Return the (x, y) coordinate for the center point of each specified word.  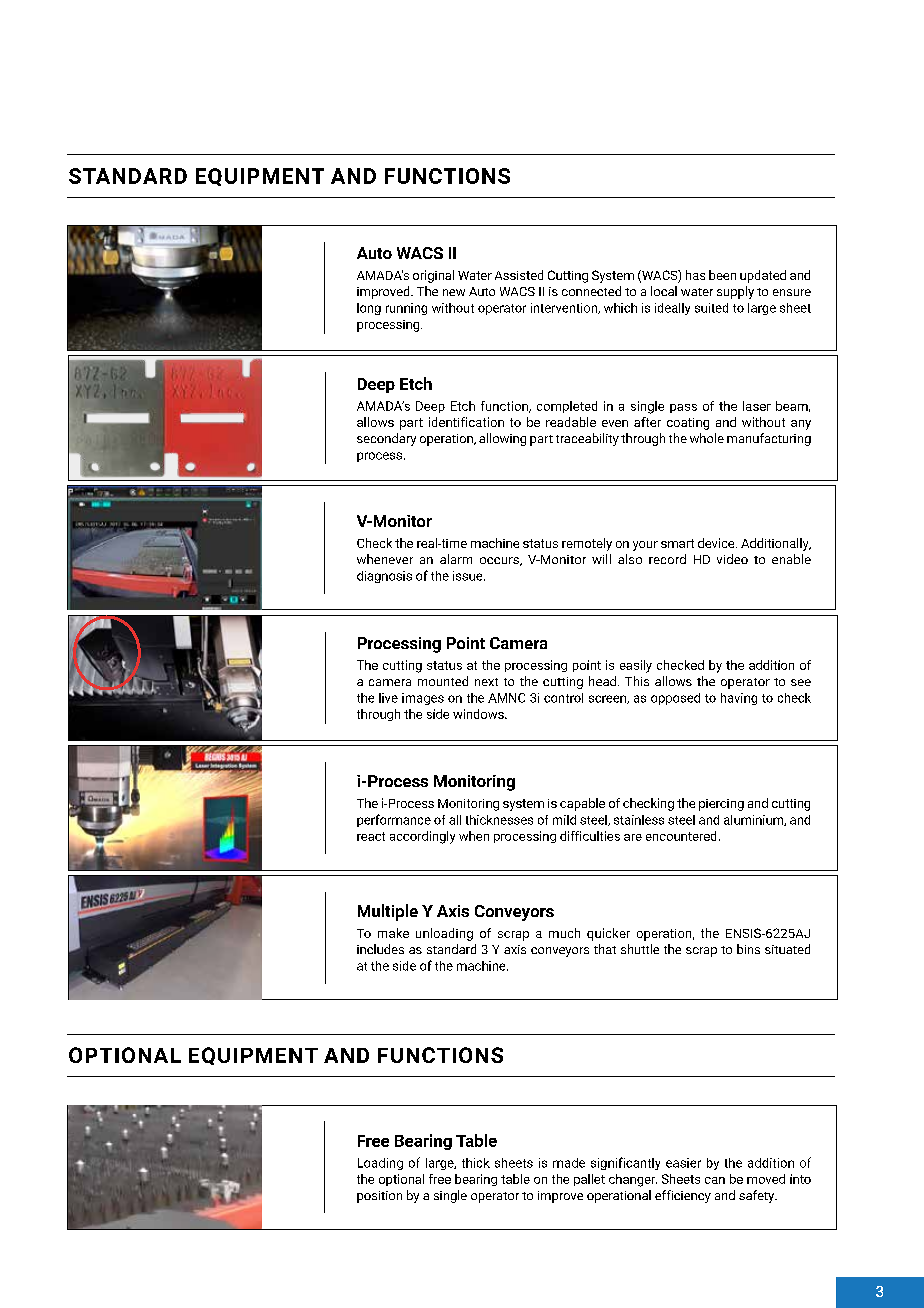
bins (748, 949)
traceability (587, 439)
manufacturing (769, 439)
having (739, 699)
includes (380, 949)
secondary (386, 439)
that (605, 949)
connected (591, 291)
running (406, 309)
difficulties (590, 836)
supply (735, 292)
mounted (443, 681)
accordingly (422, 837)
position (379, 1197)
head (604, 681)
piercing (721, 805)
